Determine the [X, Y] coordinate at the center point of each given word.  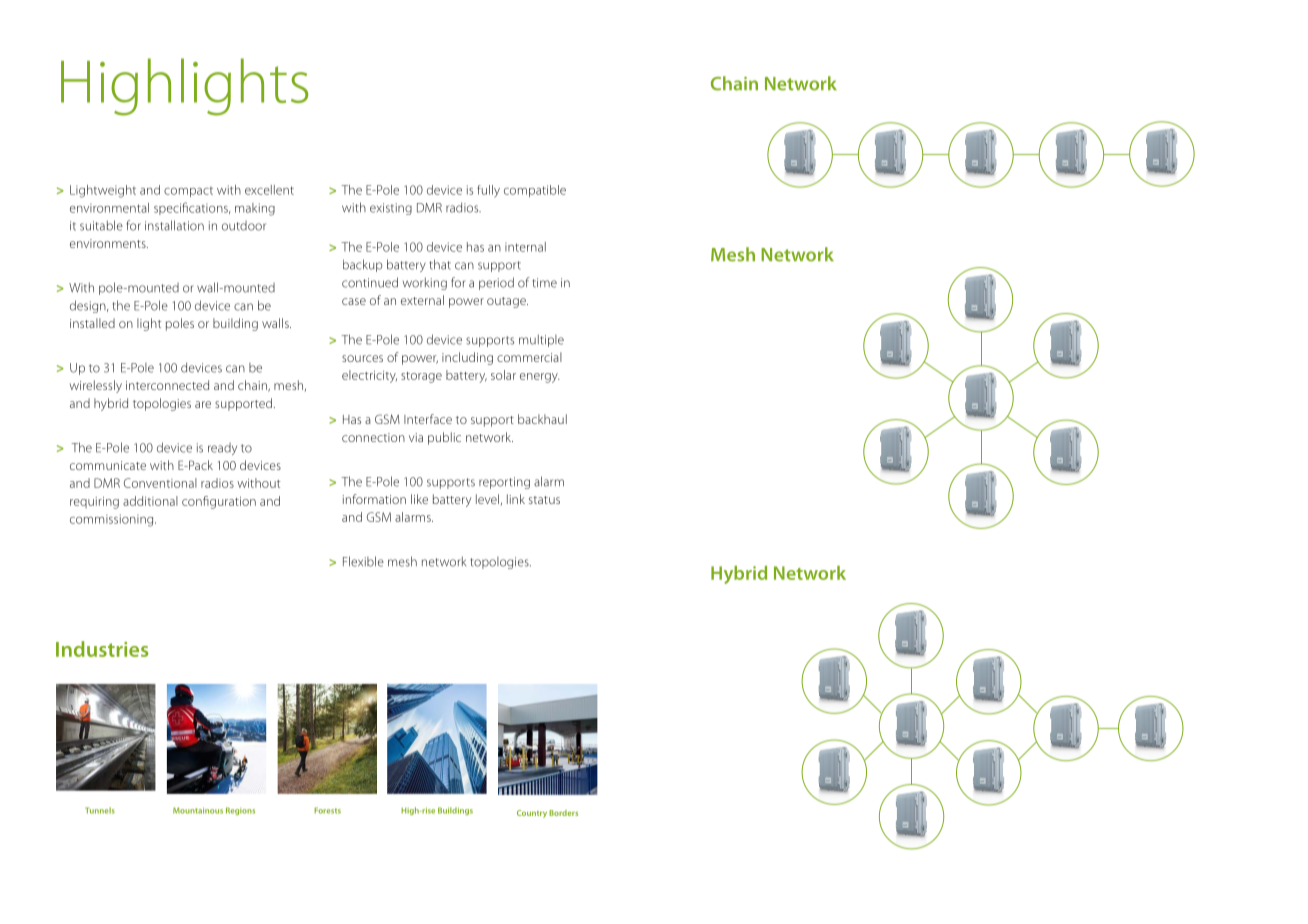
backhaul [542, 419]
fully [488, 191]
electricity [369, 376]
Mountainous [198, 810]
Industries [102, 649]
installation [174, 225]
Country [532, 814]
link [516, 499]
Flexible [363, 561]
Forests [327, 810]
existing [391, 209]
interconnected [167, 385]
